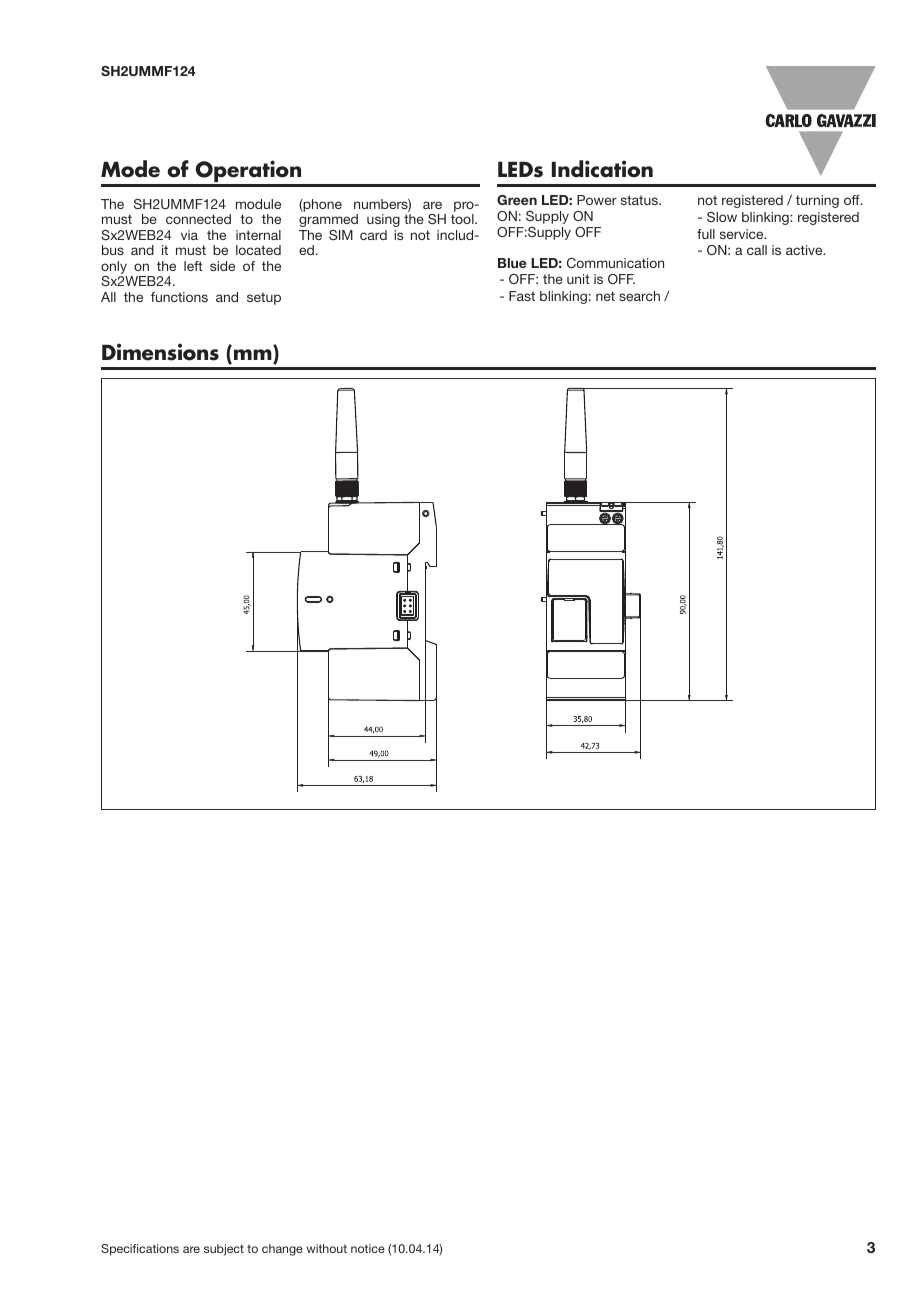 The width and height of the document is (924, 1308). I want to click on subject, so click(224, 1250).
